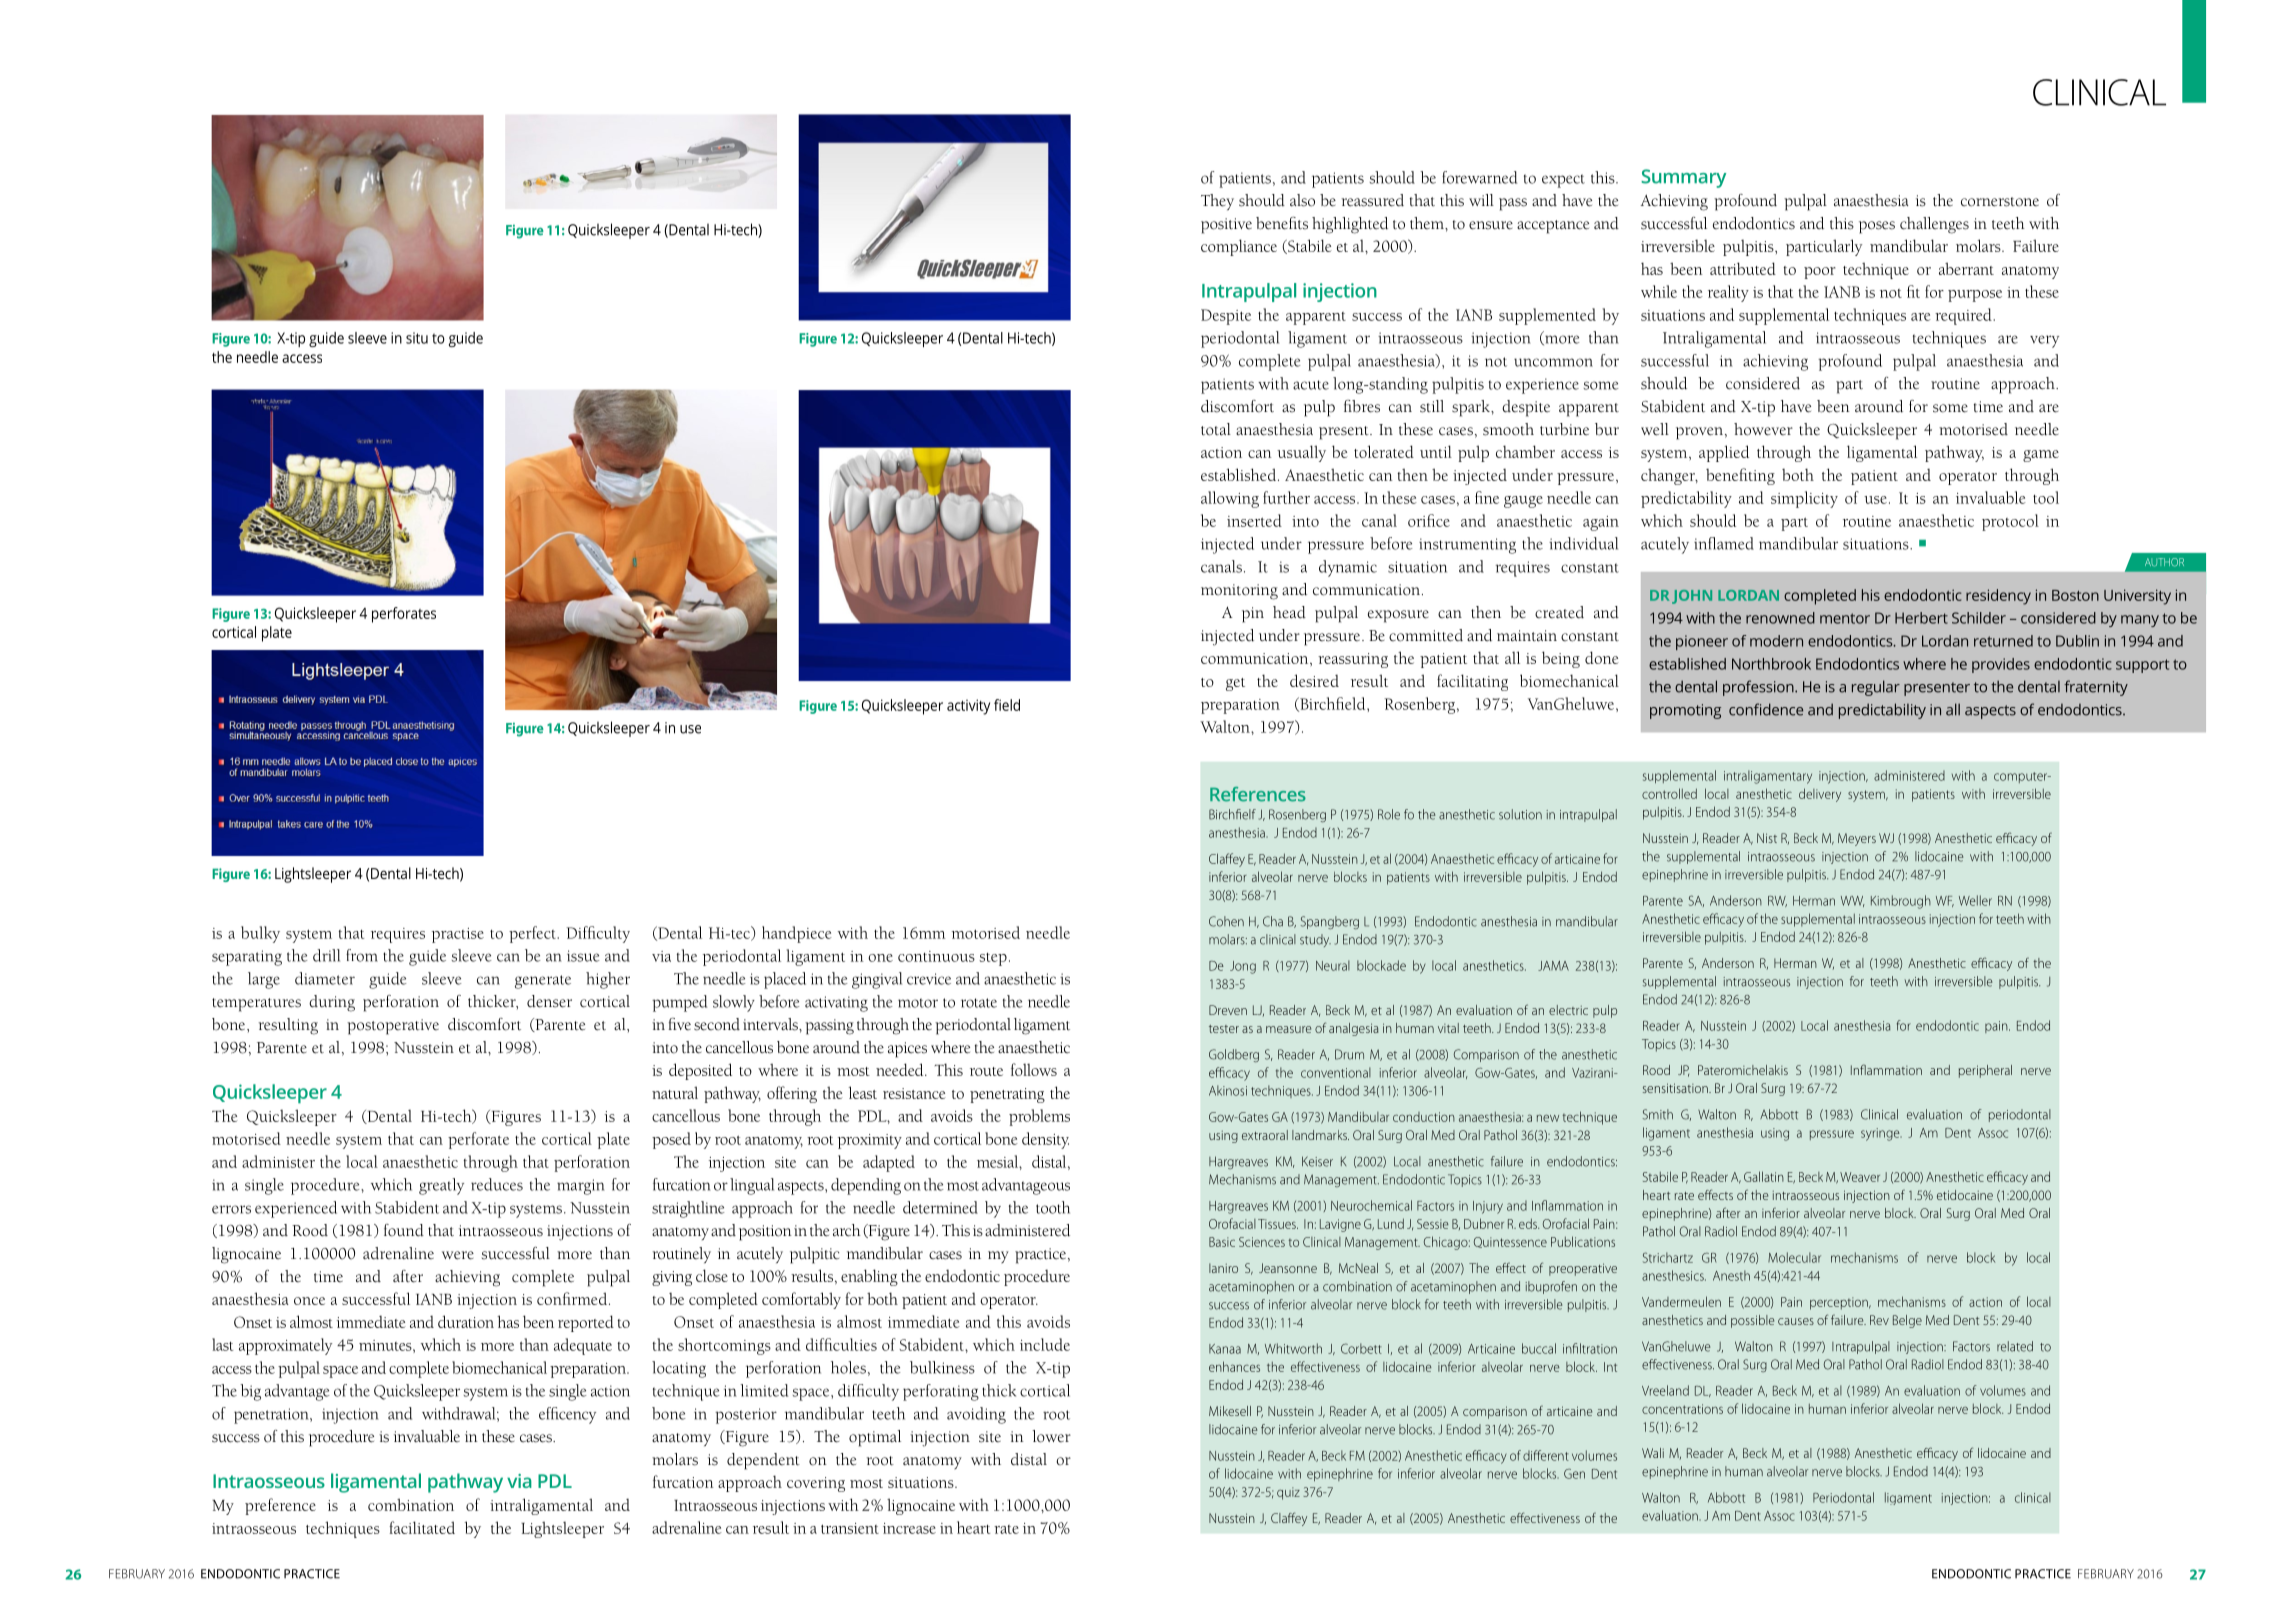 This document has height=1606, width=2271. I want to click on challenges, so click(1934, 225).
